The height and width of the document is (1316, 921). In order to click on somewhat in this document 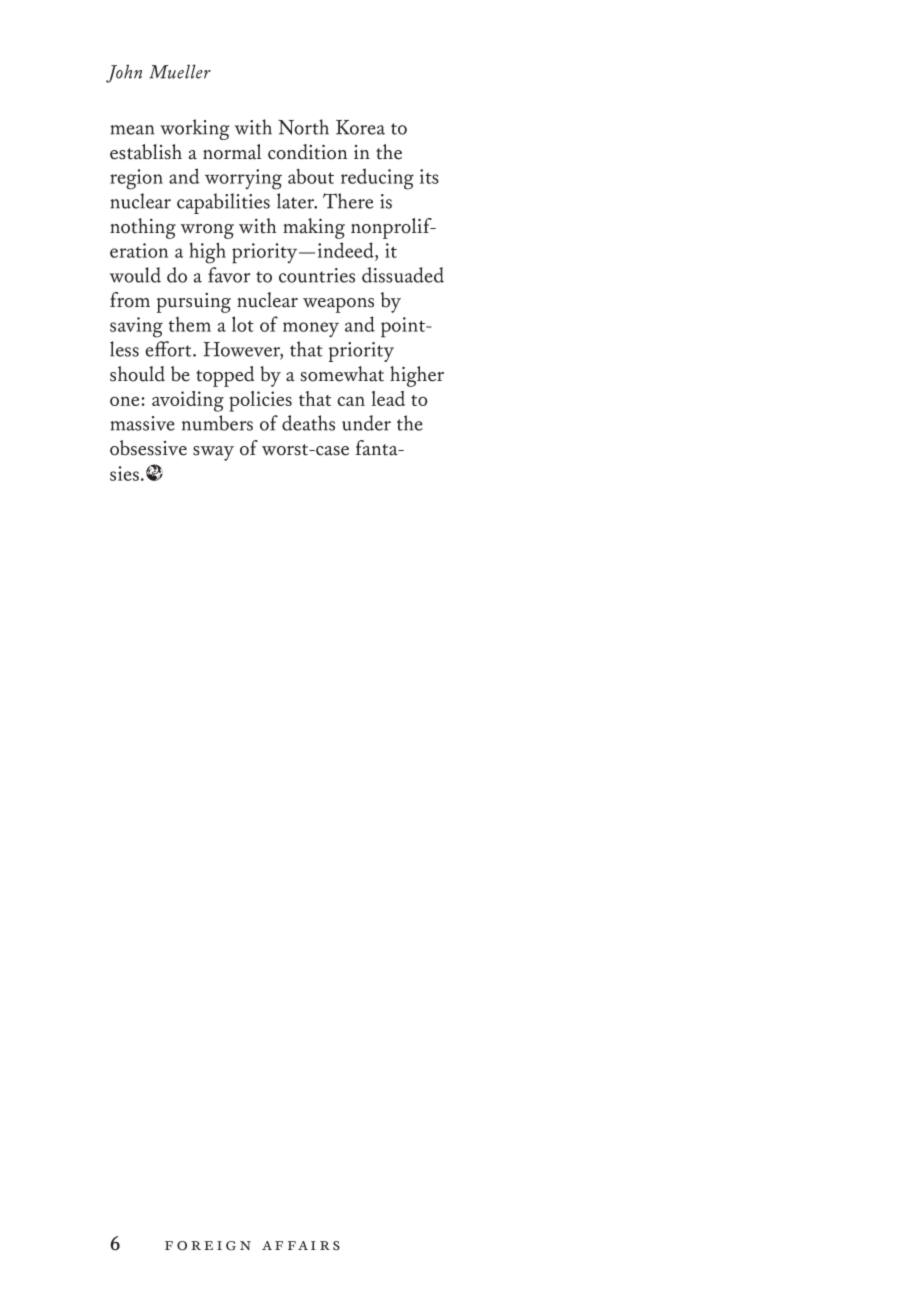, I will do `click(342, 374)`.
